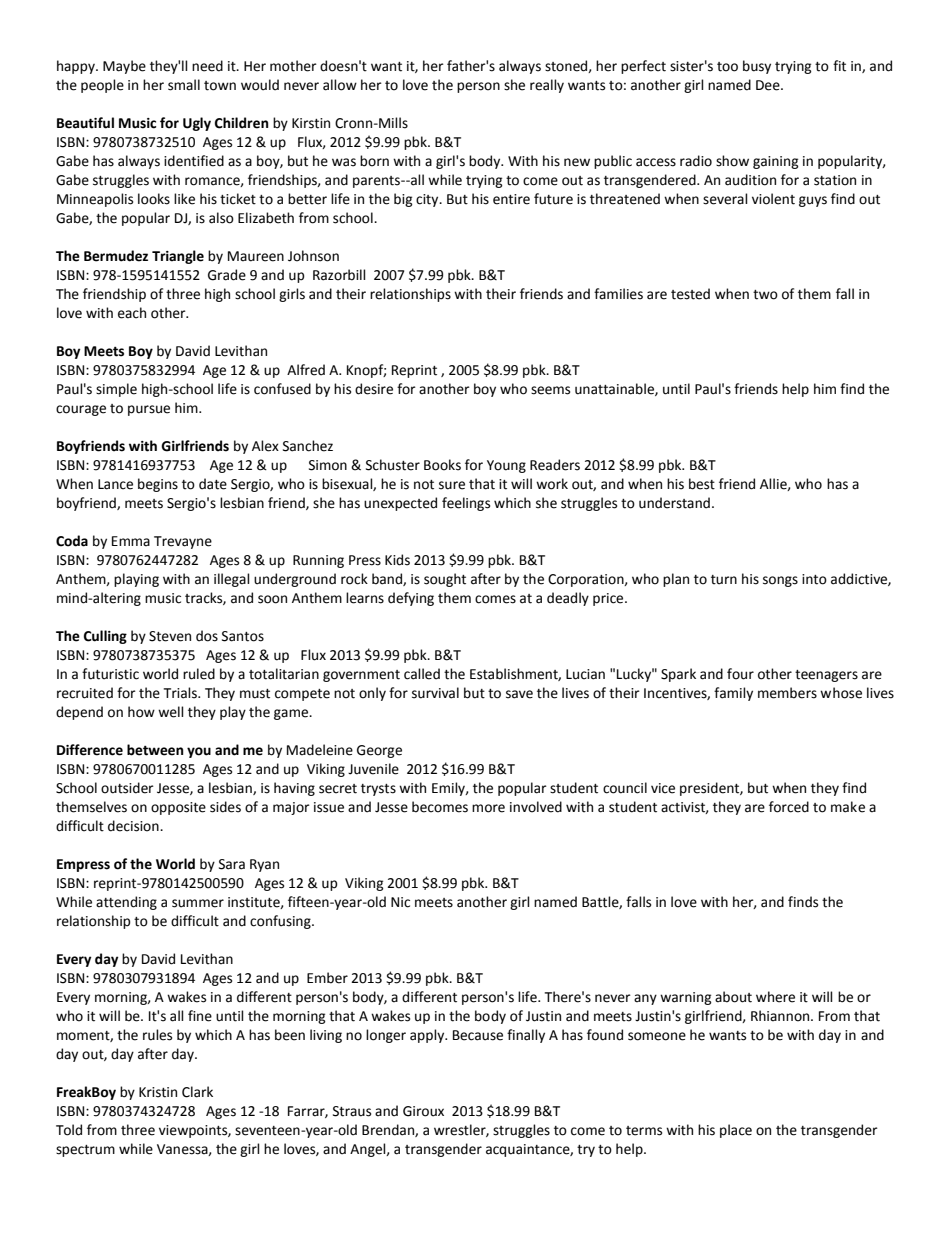 The image size is (952, 1233). I want to click on Steven, so click(170, 636).
